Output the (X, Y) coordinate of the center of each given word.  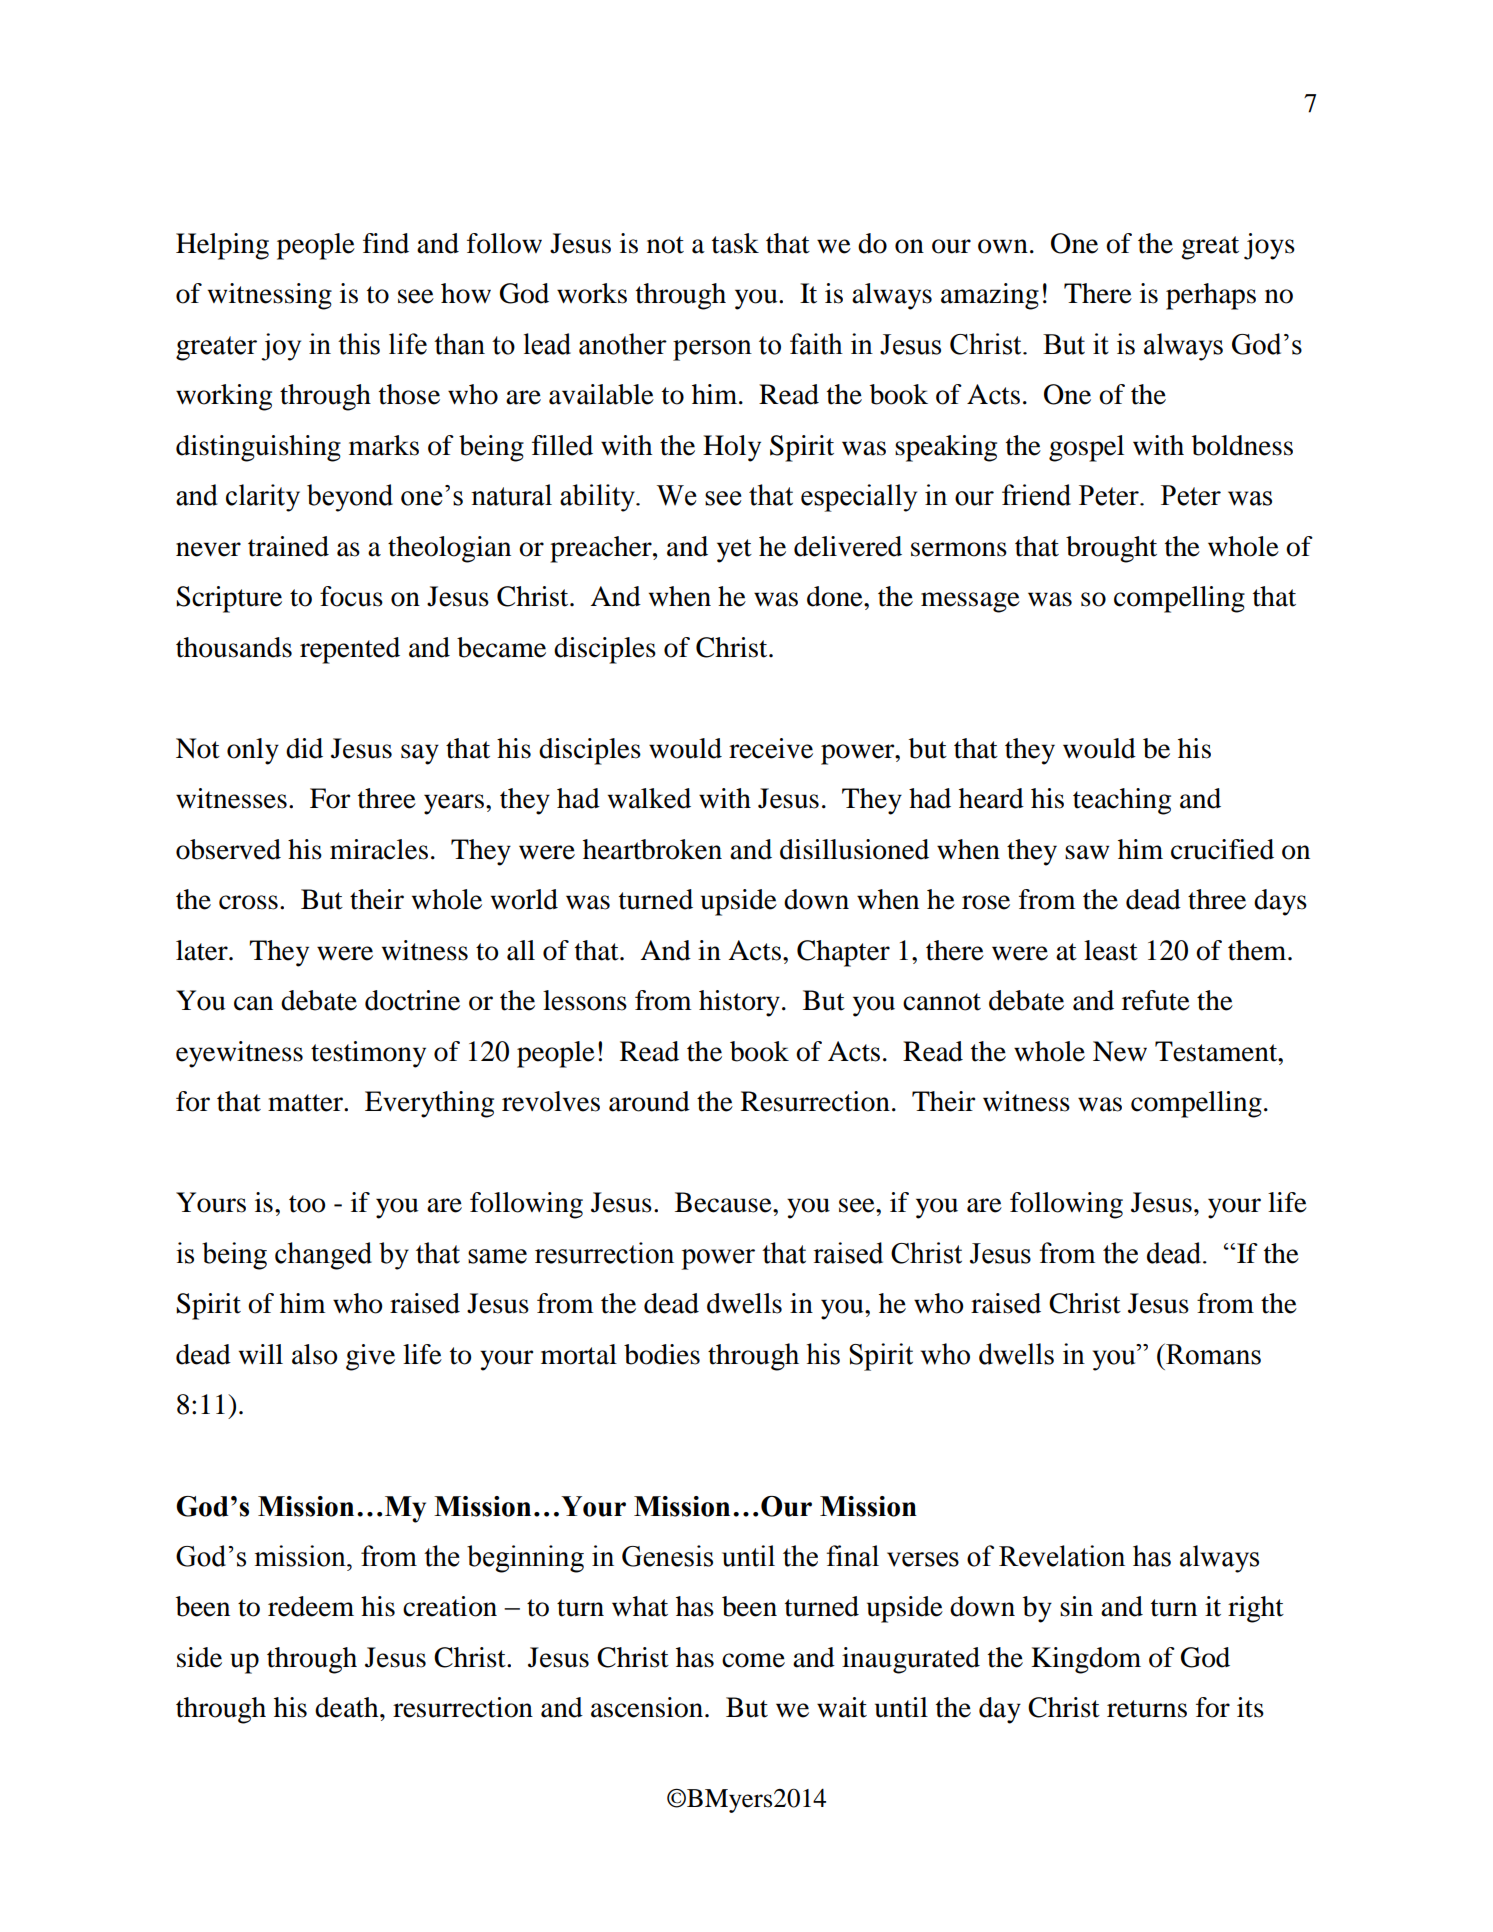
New (1120, 1051)
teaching (1122, 801)
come (753, 1660)
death (348, 1707)
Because (724, 1202)
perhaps (1211, 296)
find (386, 243)
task (735, 243)
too (307, 1204)
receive (771, 748)
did (304, 748)
